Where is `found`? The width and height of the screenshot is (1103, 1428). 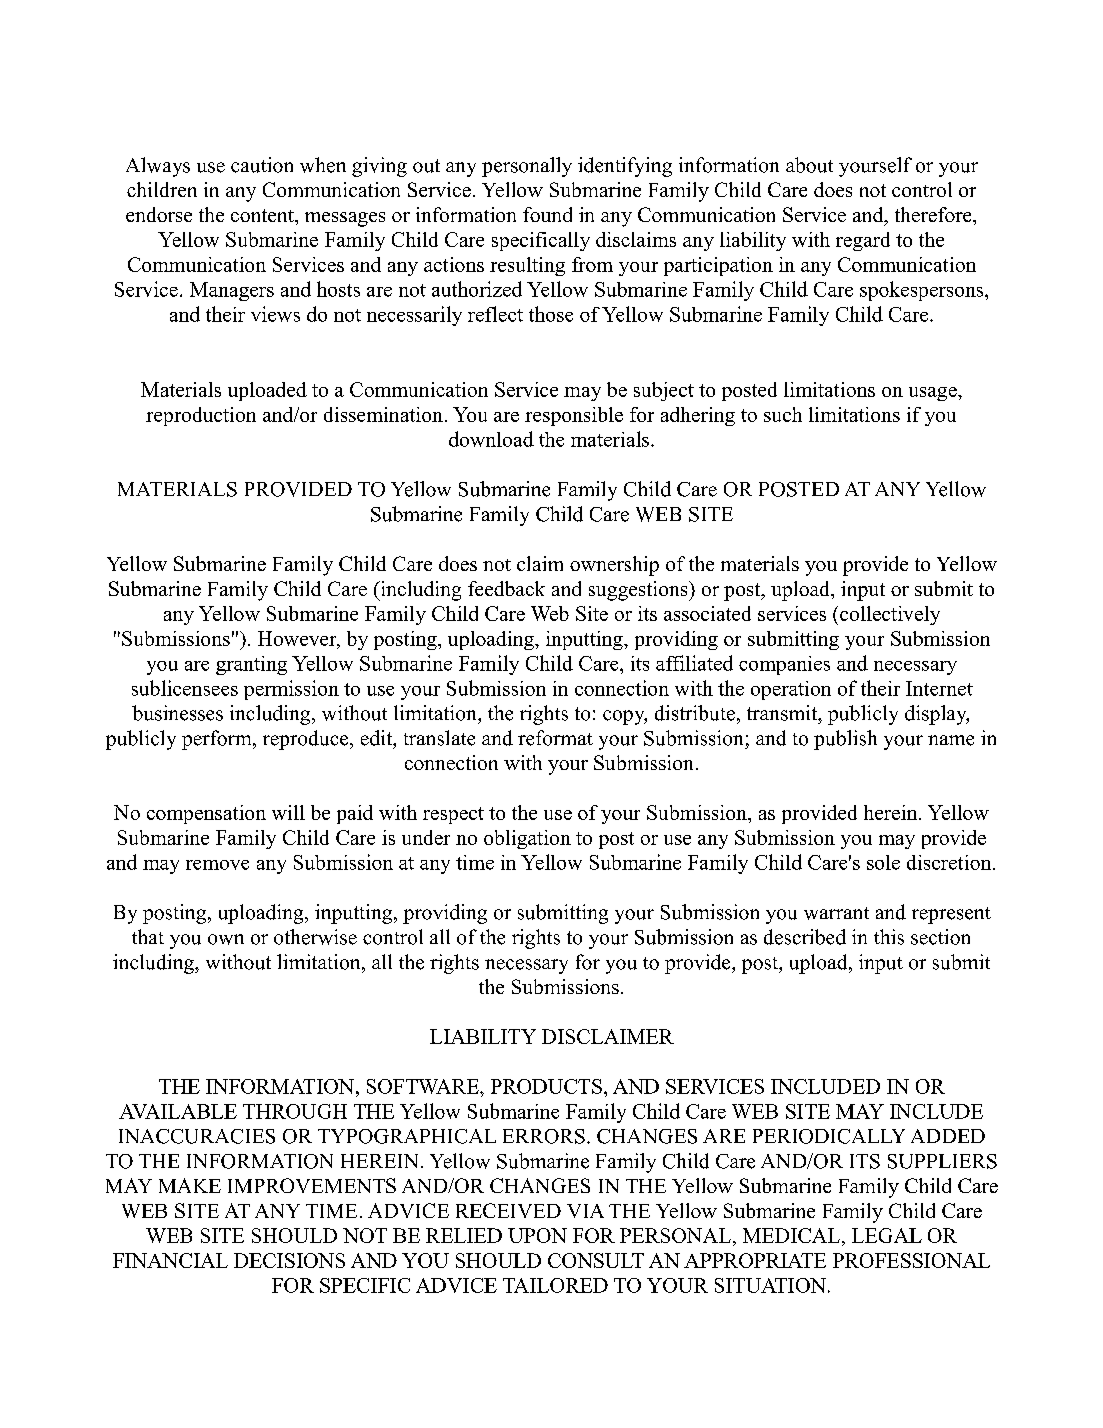
found is located at coordinates (547, 214).
